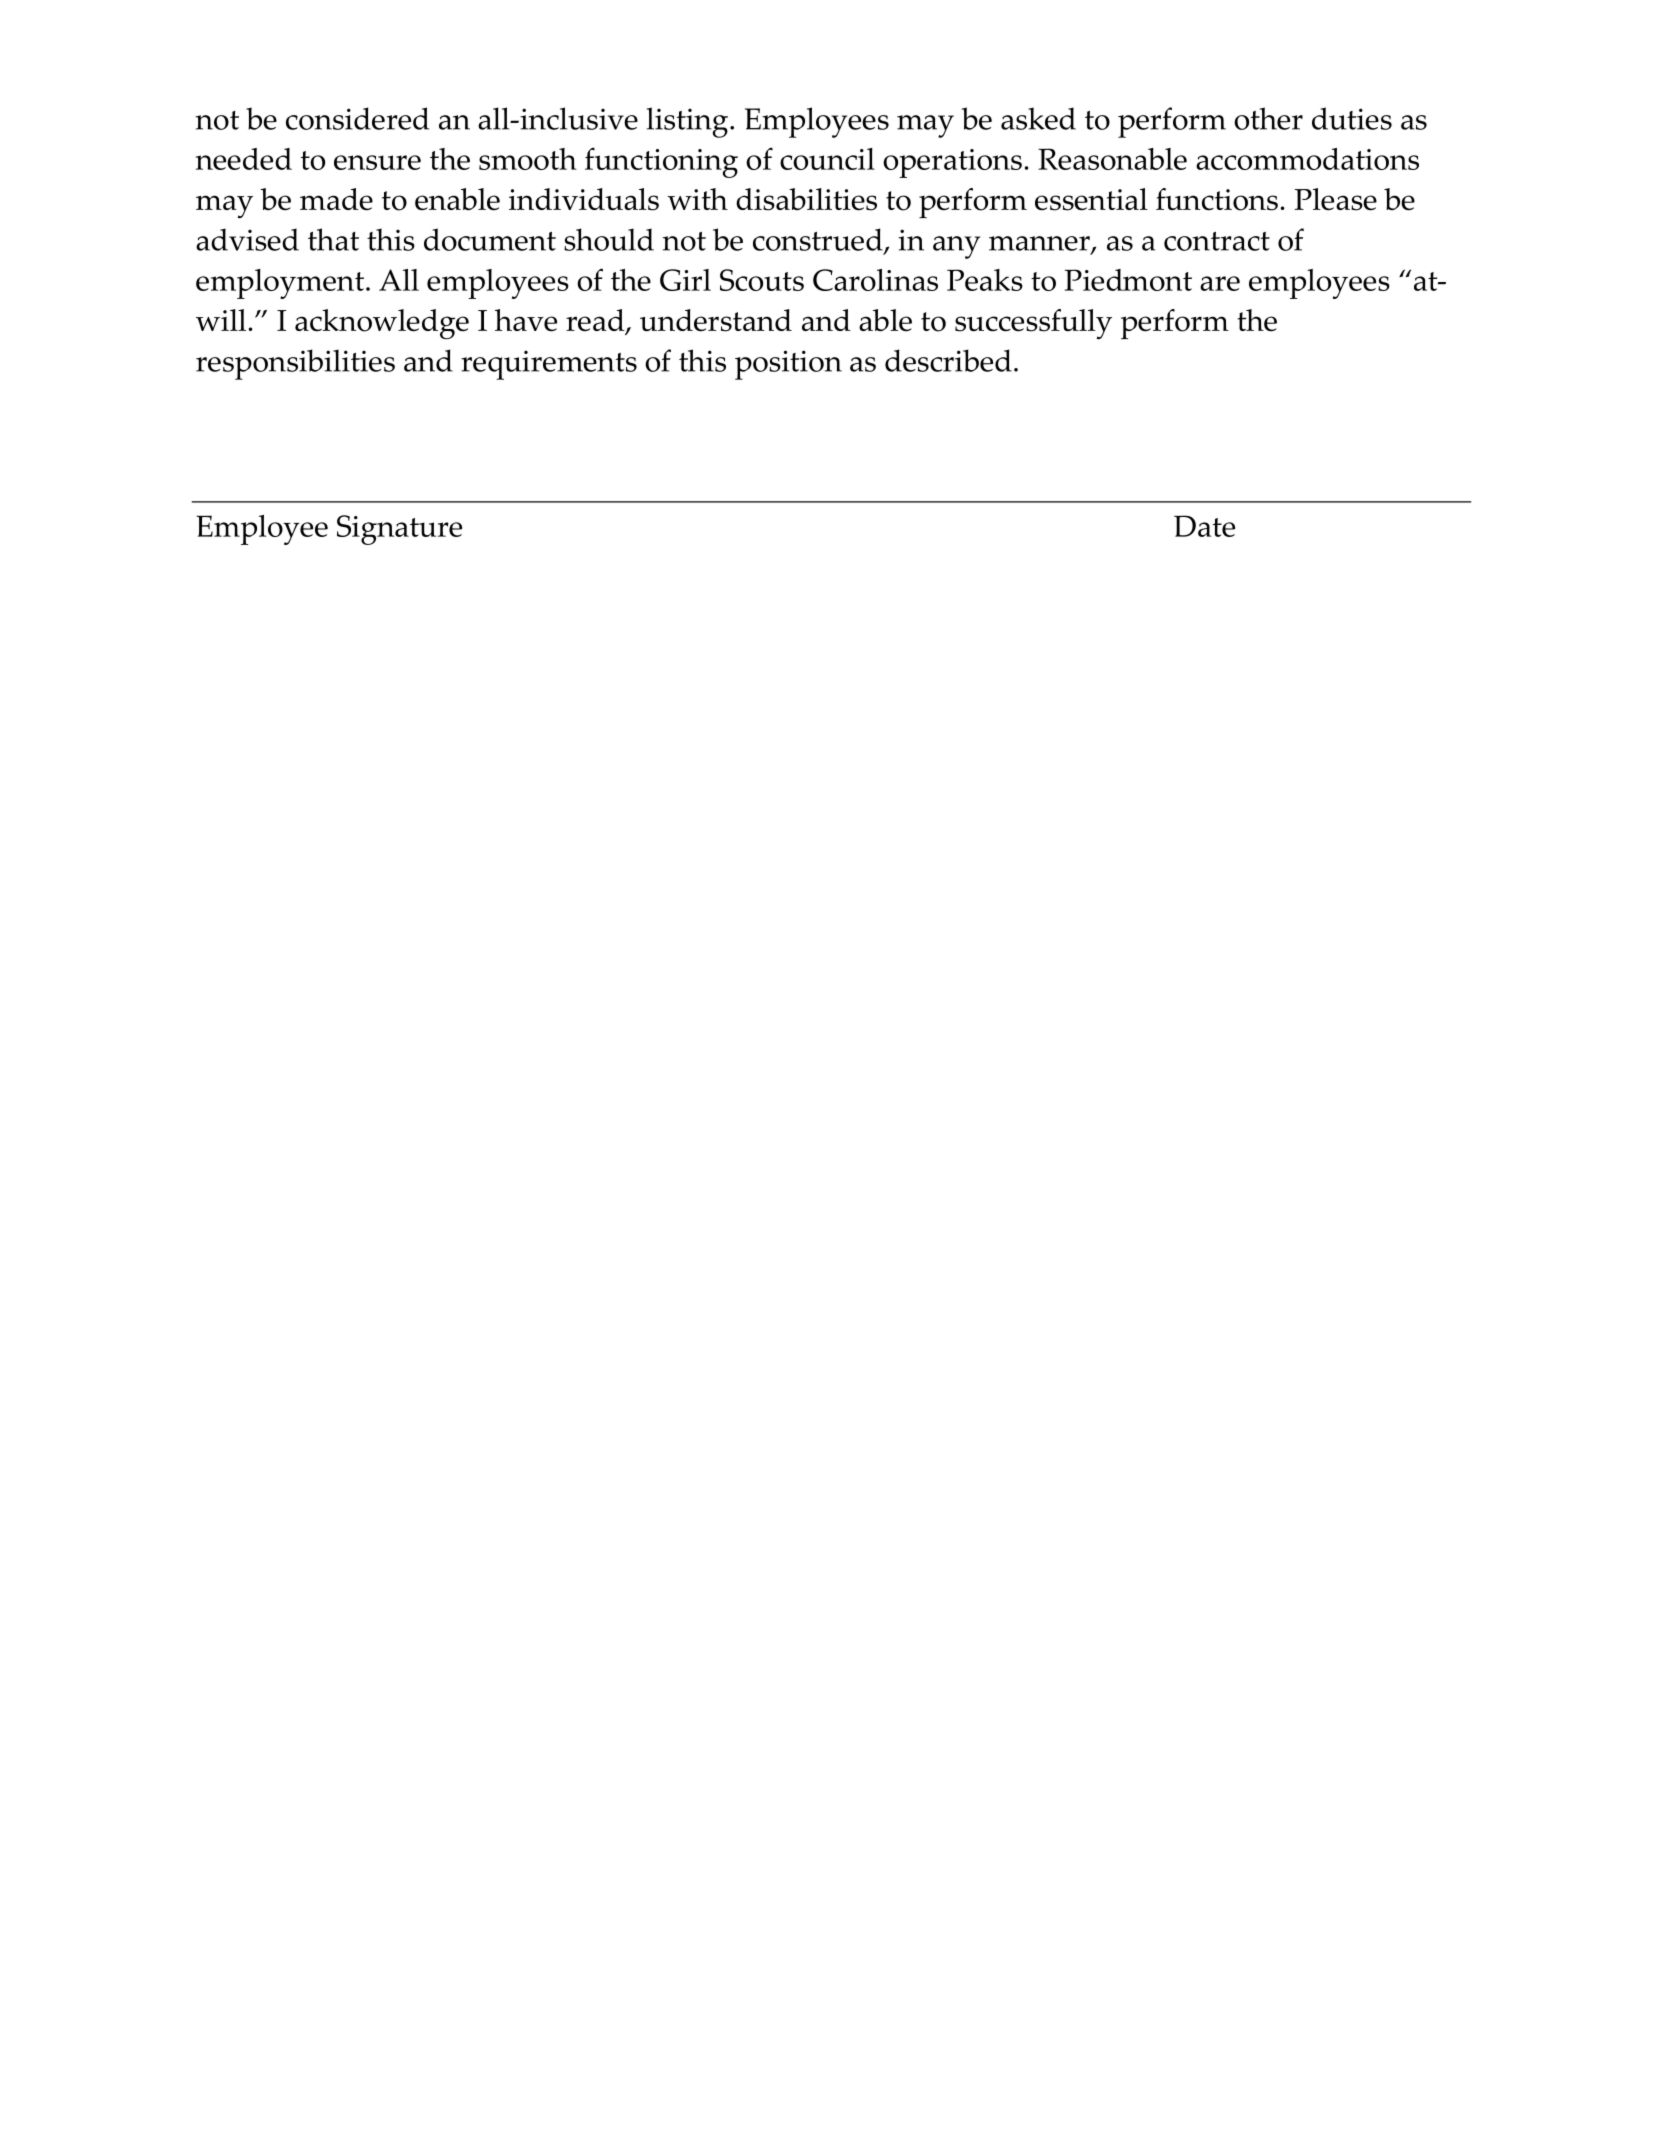  I want to click on other, so click(1268, 118).
